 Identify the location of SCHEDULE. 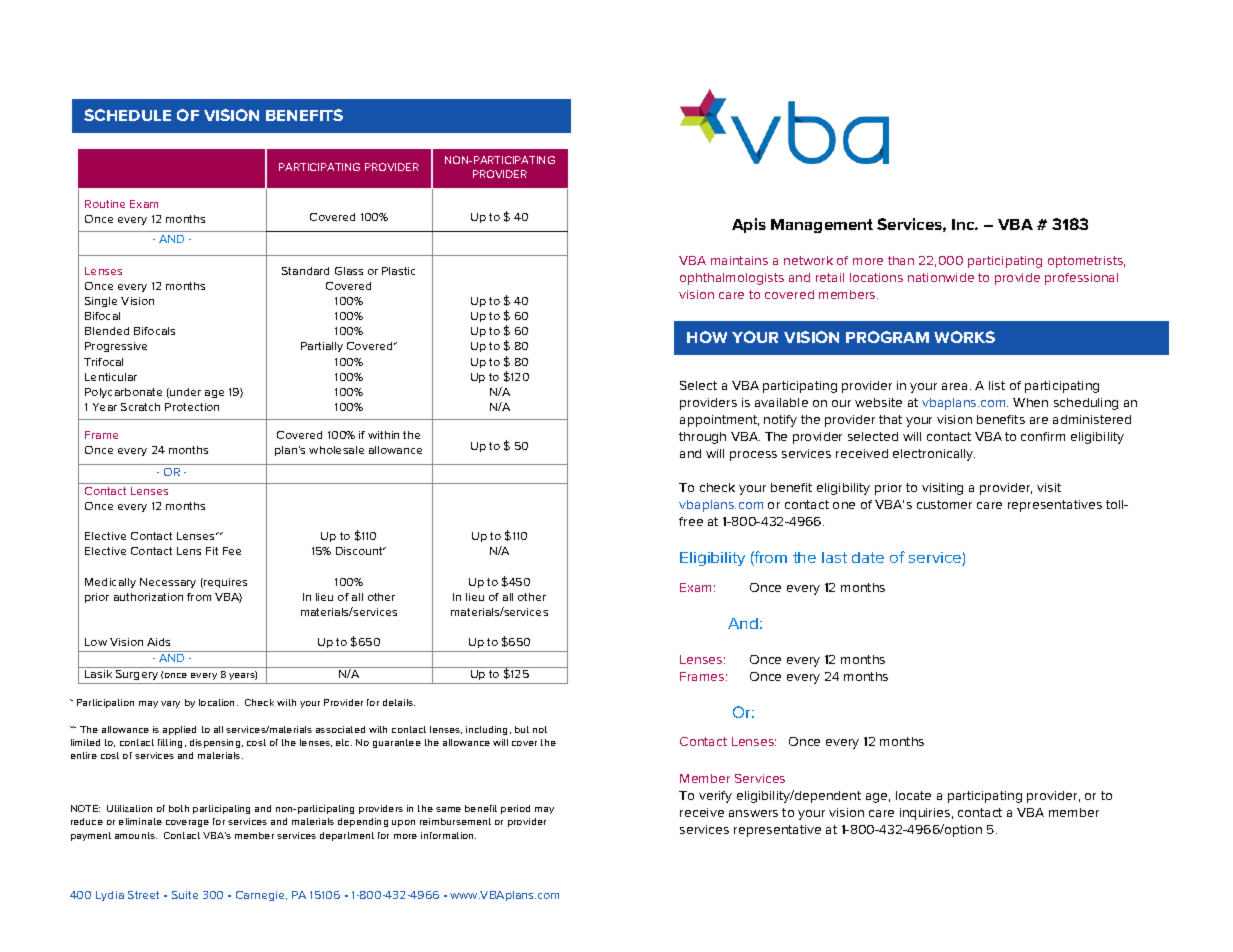
(127, 115).
